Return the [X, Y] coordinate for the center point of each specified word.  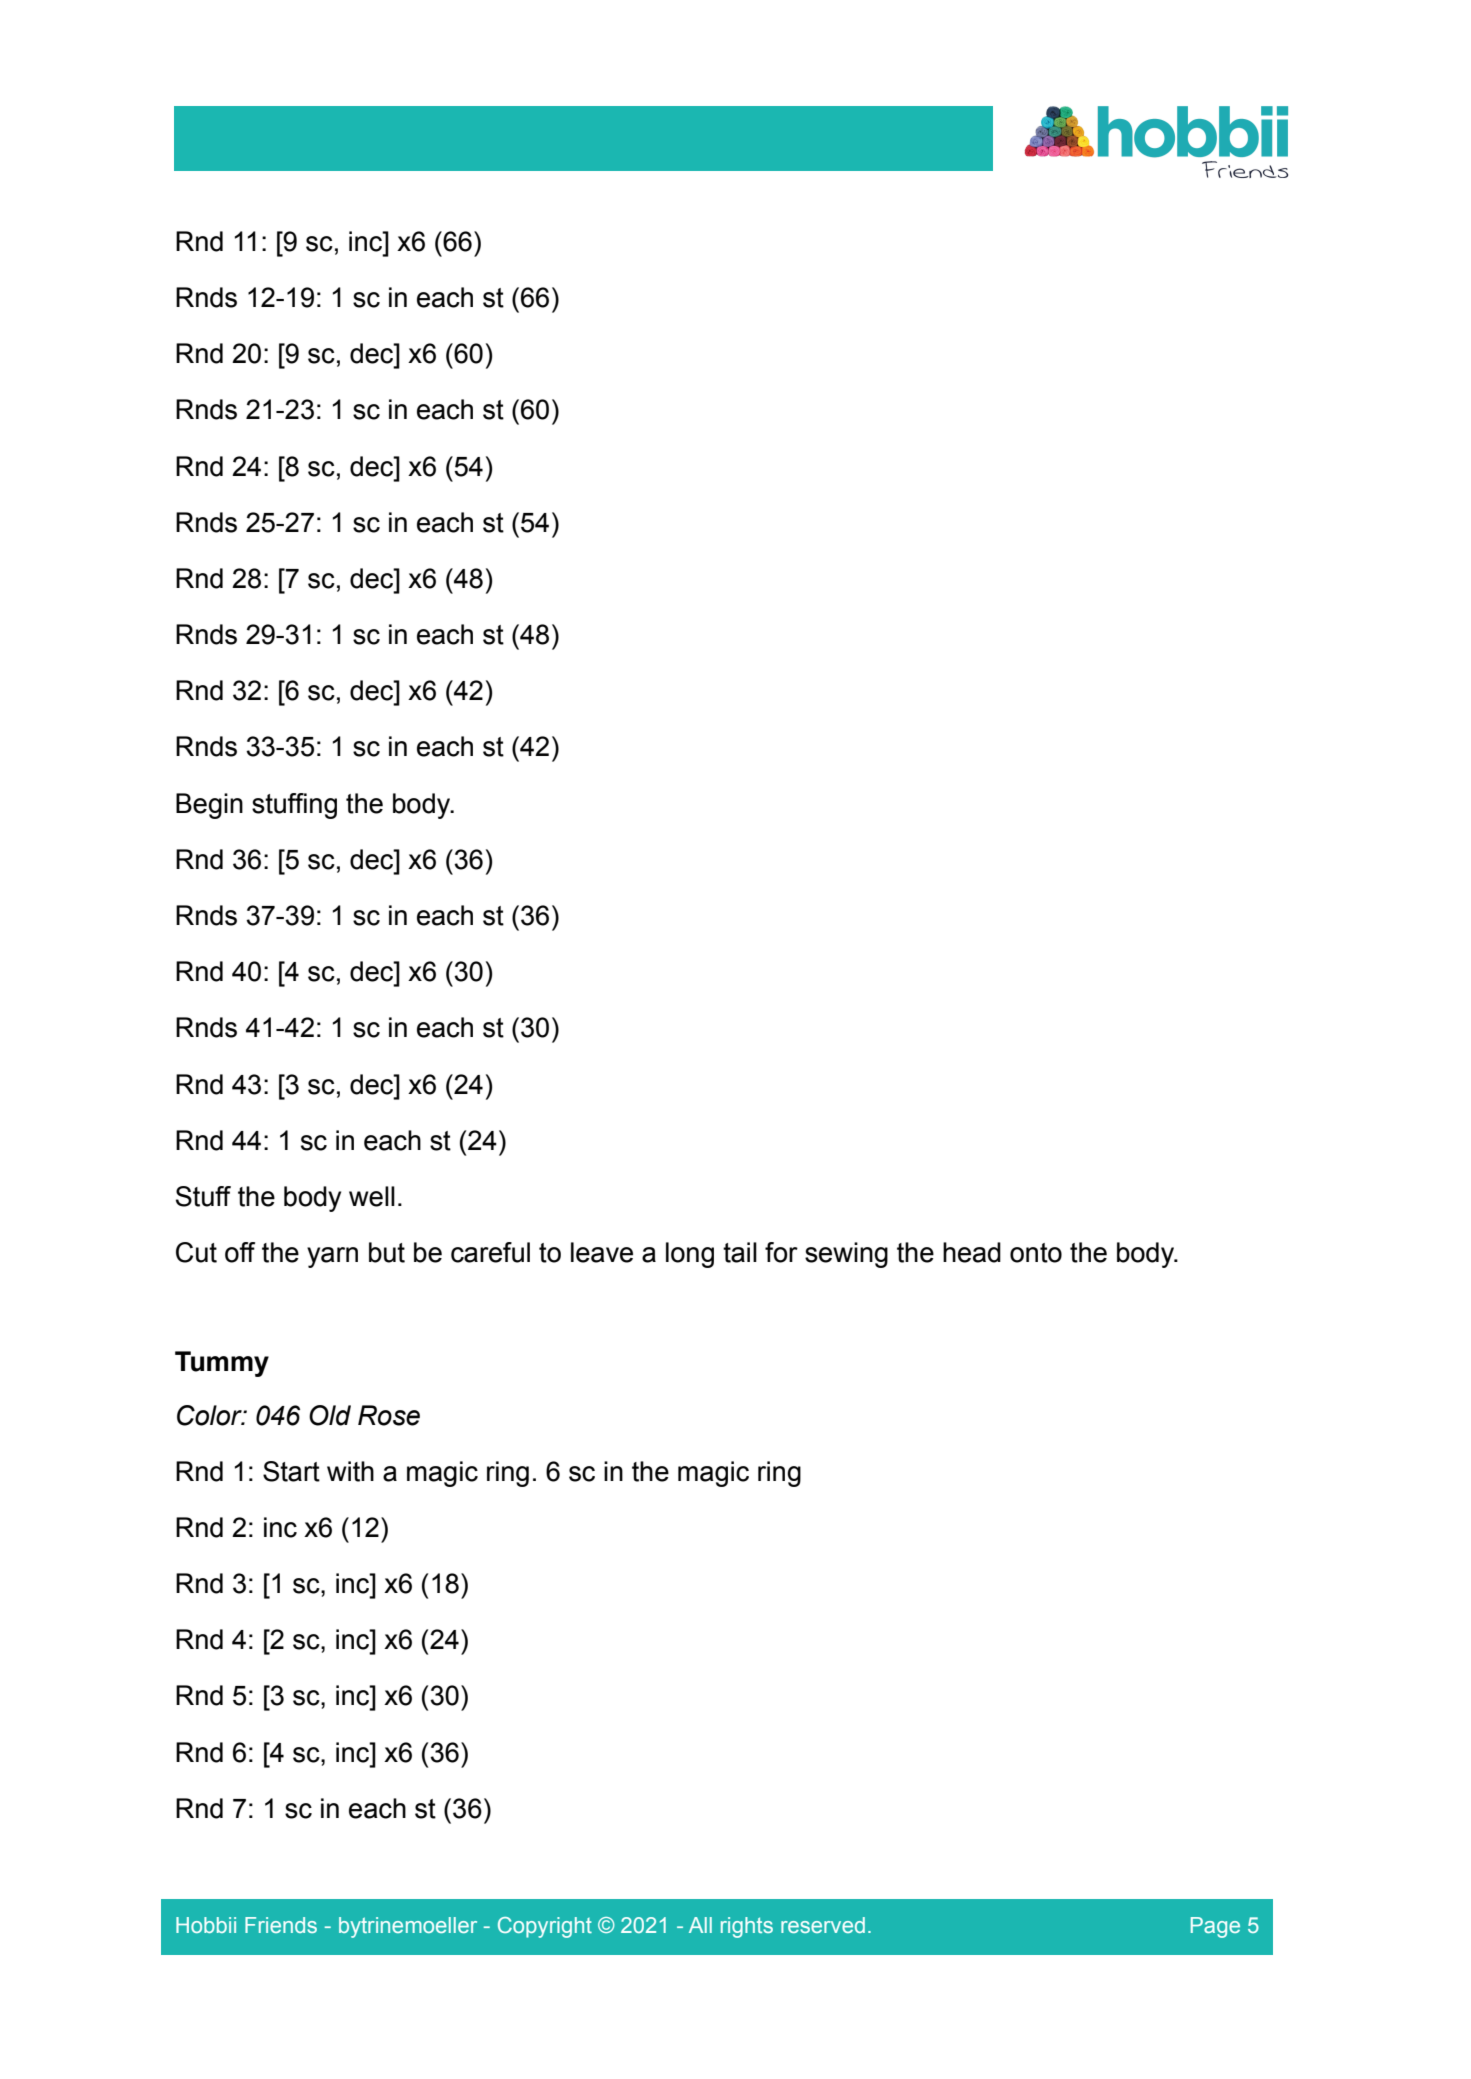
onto [1036, 1253]
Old [330, 1415]
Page [1215, 1927]
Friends [281, 1925]
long [690, 1255]
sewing [846, 1255]
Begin [209, 806]
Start [291, 1471]
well [372, 1196]
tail [740, 1252]
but [387, 1252]
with [350, 1471]
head [972, 1252]
